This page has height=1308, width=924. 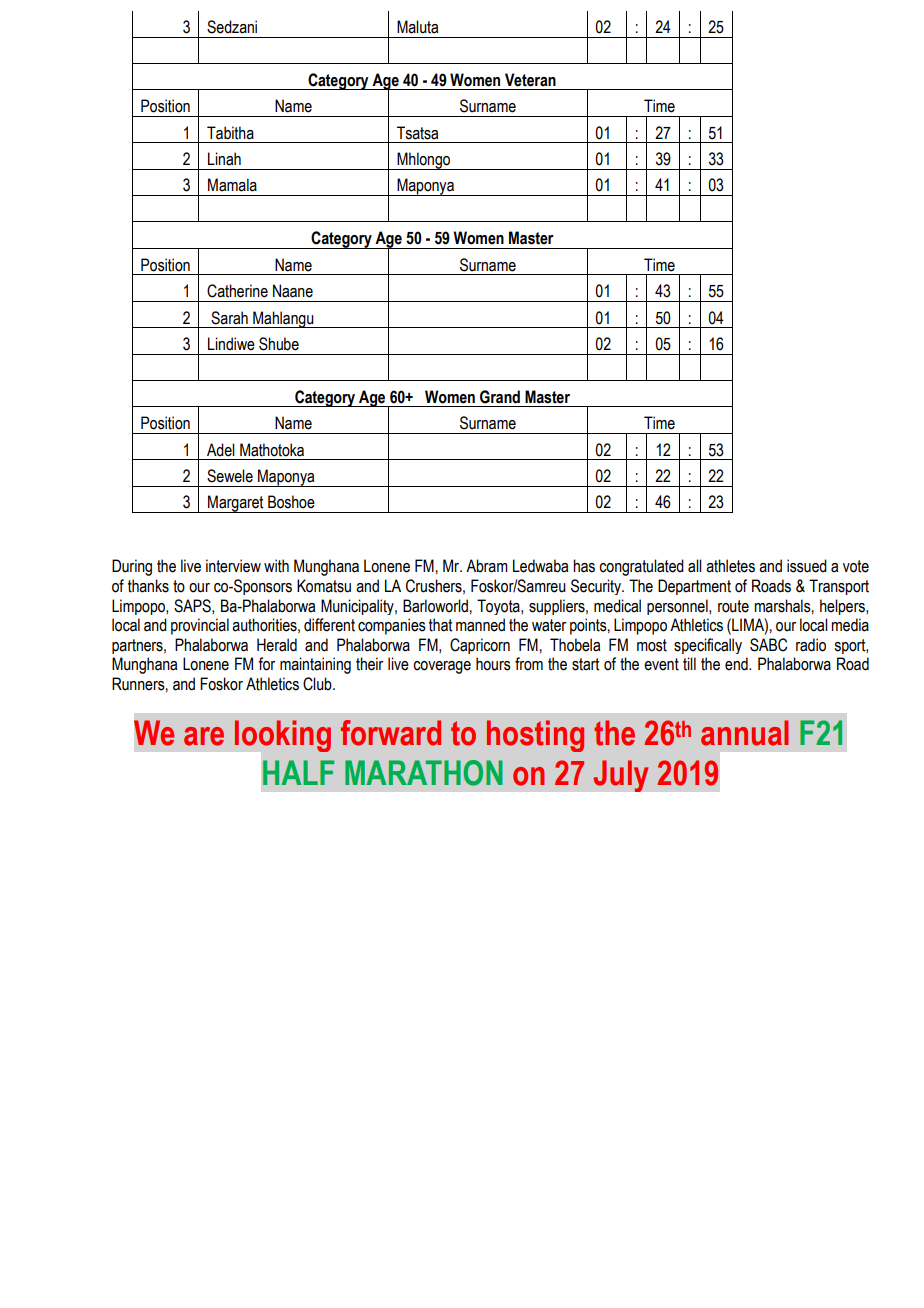 I want to click on Veteran, so click(x=530, y=80).
